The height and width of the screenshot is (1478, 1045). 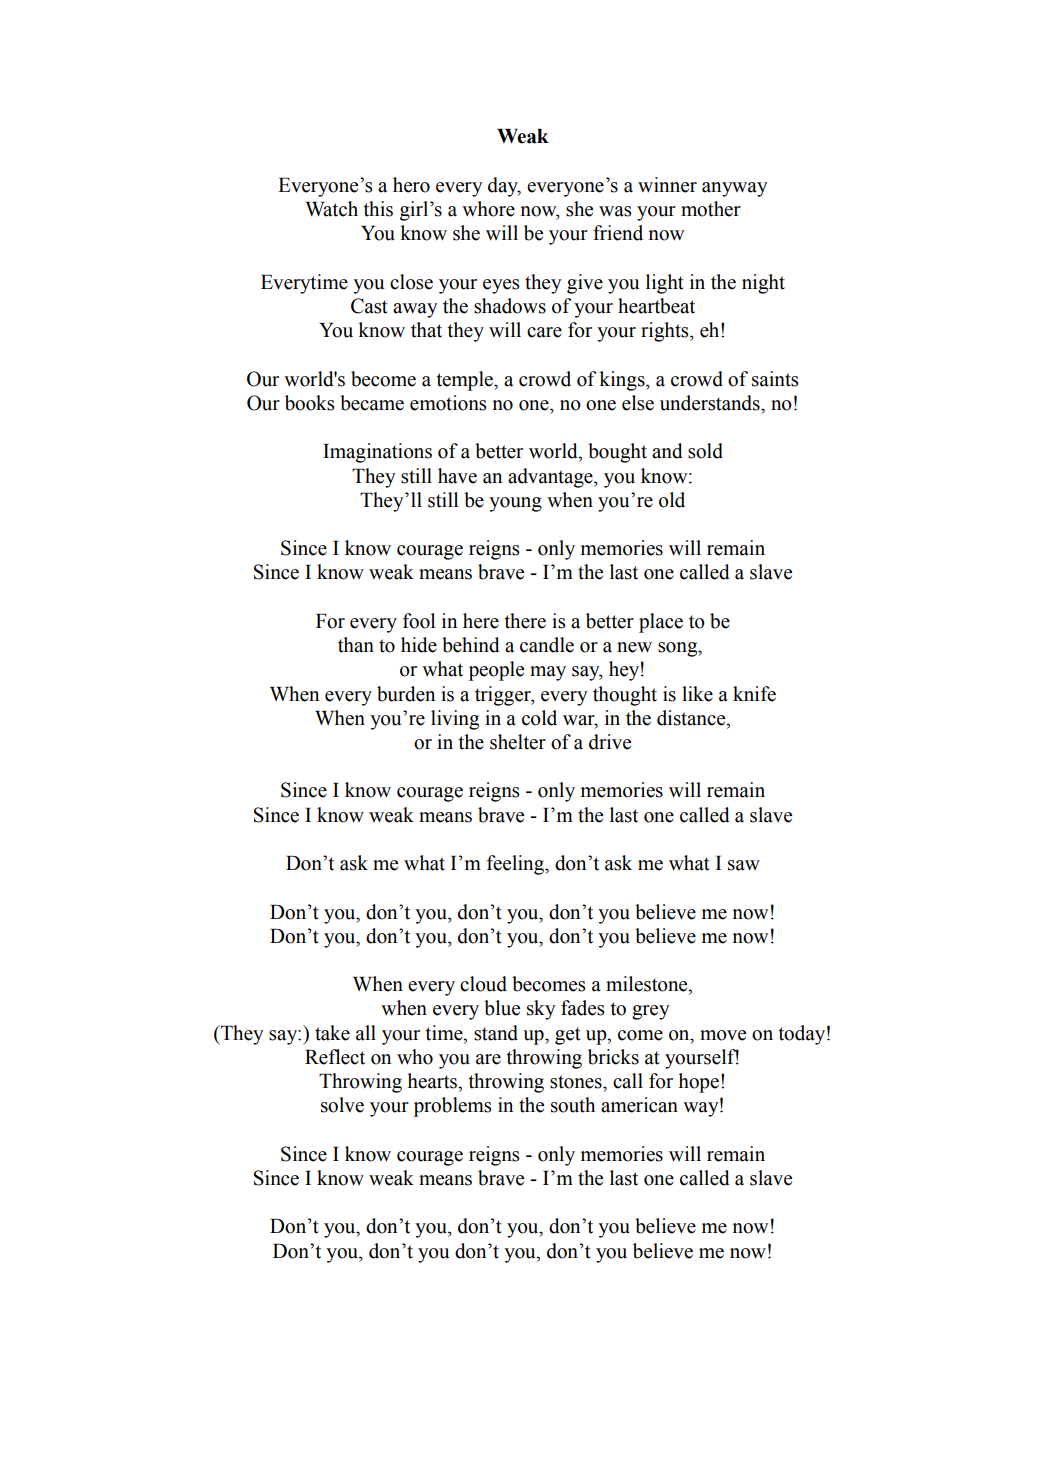 What do you see at coordinates (705, 451) in the screenshot?
I see `sold` at bounding box center [705, 451].
